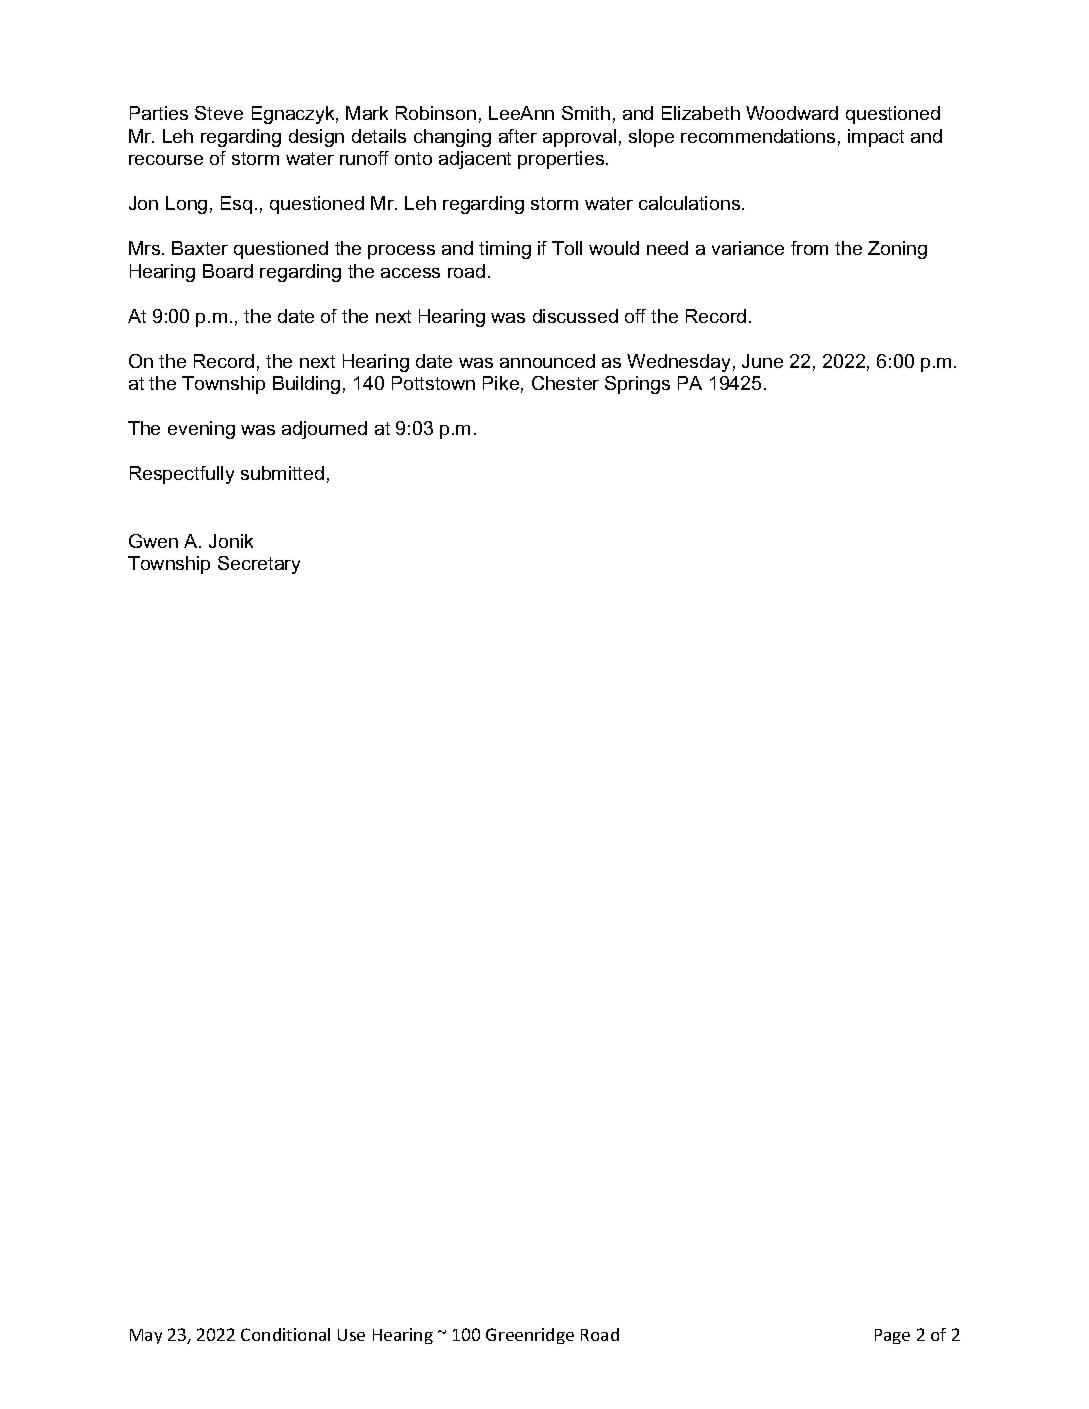 This page has width=1089, height=1409. What do you see at coordinates (285, 1334) in the page?
I see `Conditional` at bounding box center [285, 1334].
